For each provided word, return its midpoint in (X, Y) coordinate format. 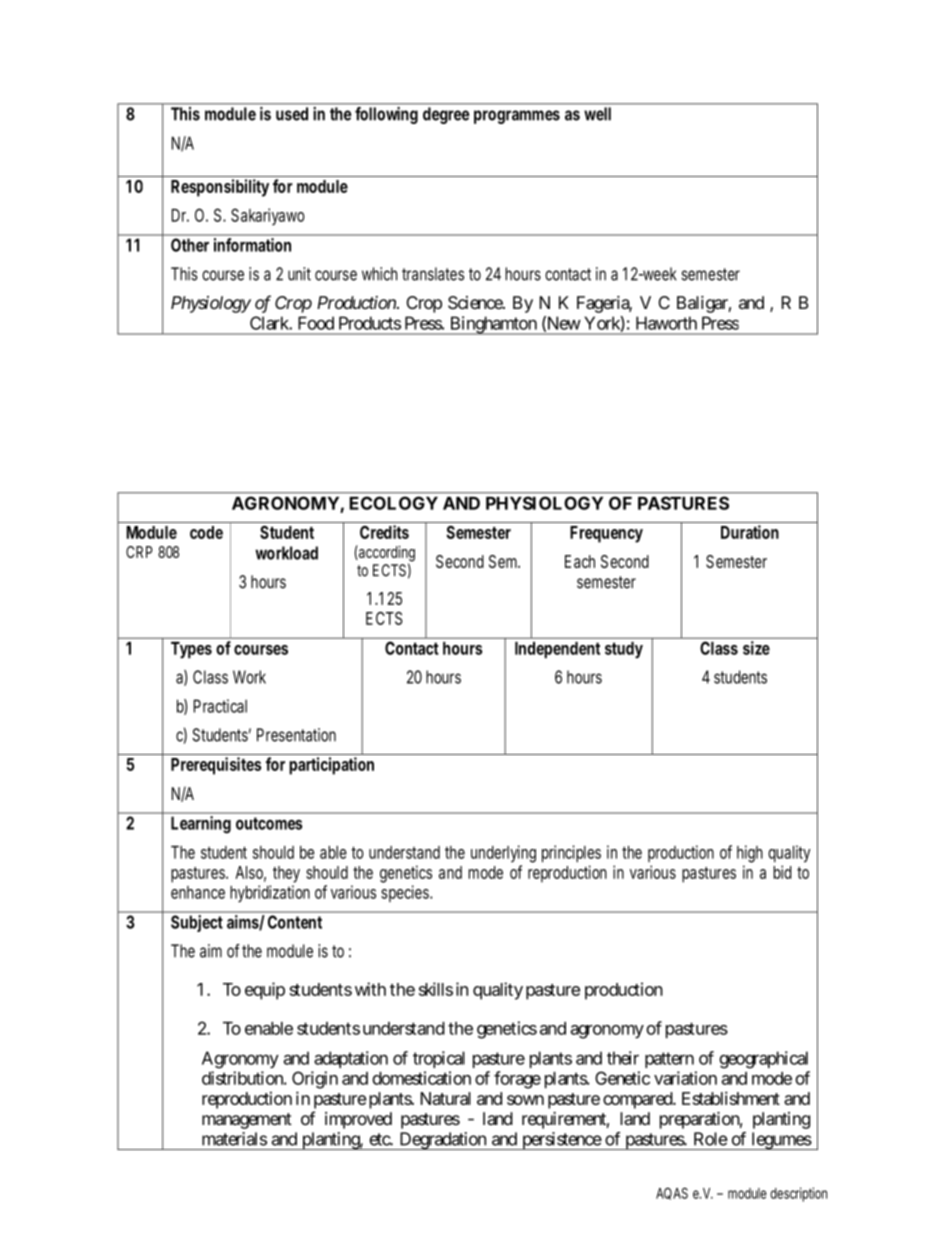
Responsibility (220, 188)
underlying (503, 854)
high (750, 854)
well (597, 114)
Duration (750, 532)
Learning (201, 824)
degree (446, 115)
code (206, 532)
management (247, 1121)
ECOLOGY (393, 503)
